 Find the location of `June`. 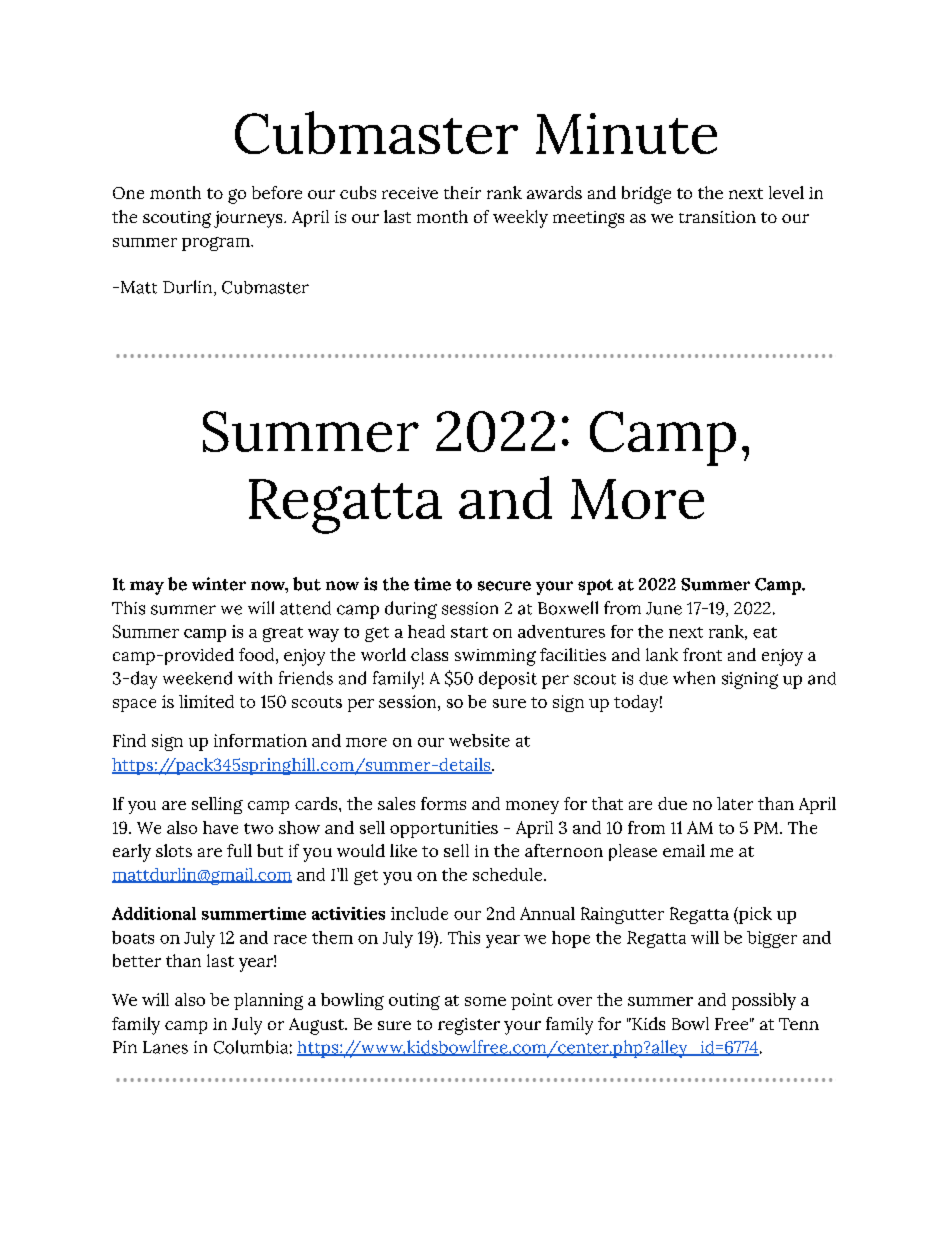

June is located at coordinates (664, 608).
